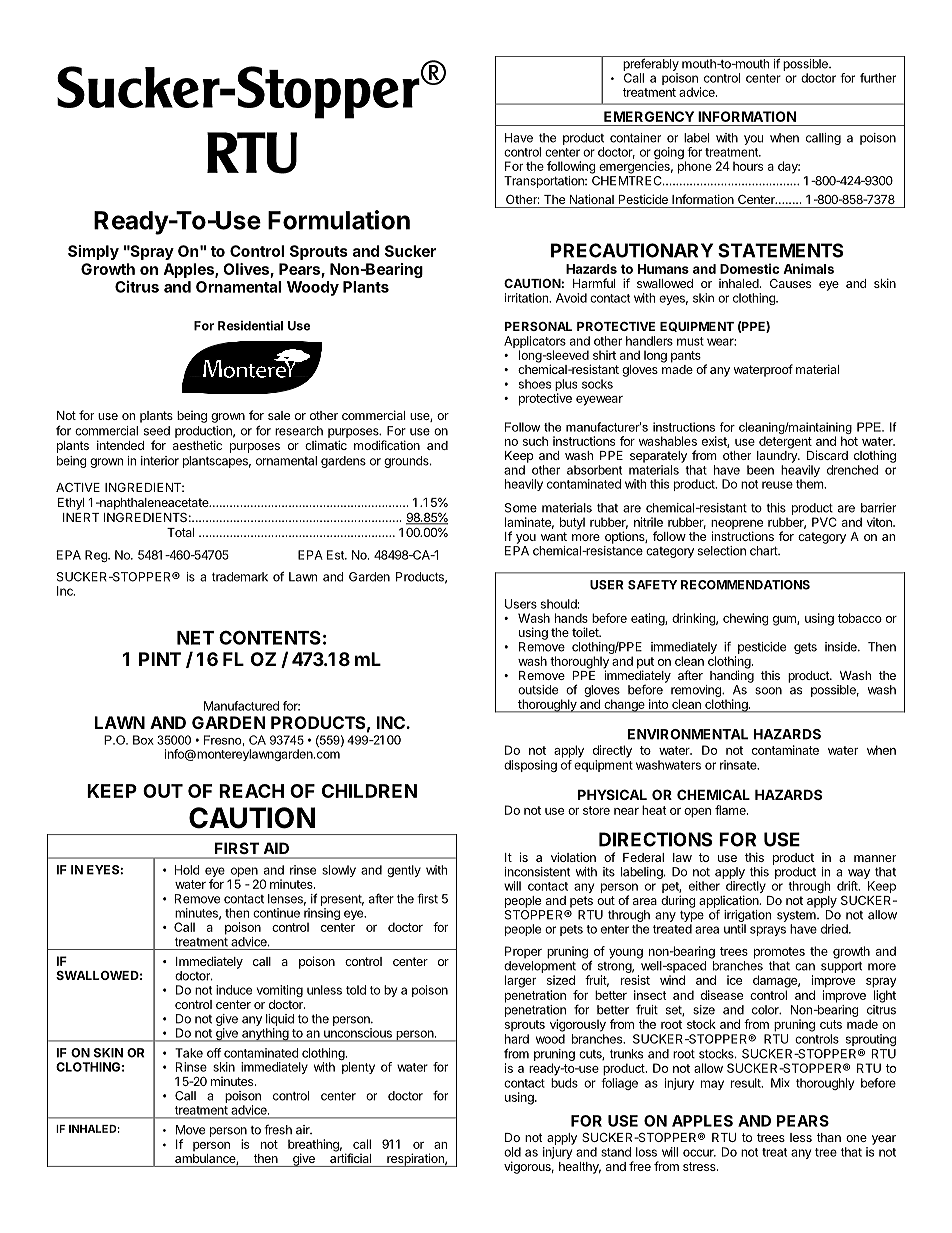 This screenshot has width=952, height=1233. I want to click on than, so click(829, 1137).
